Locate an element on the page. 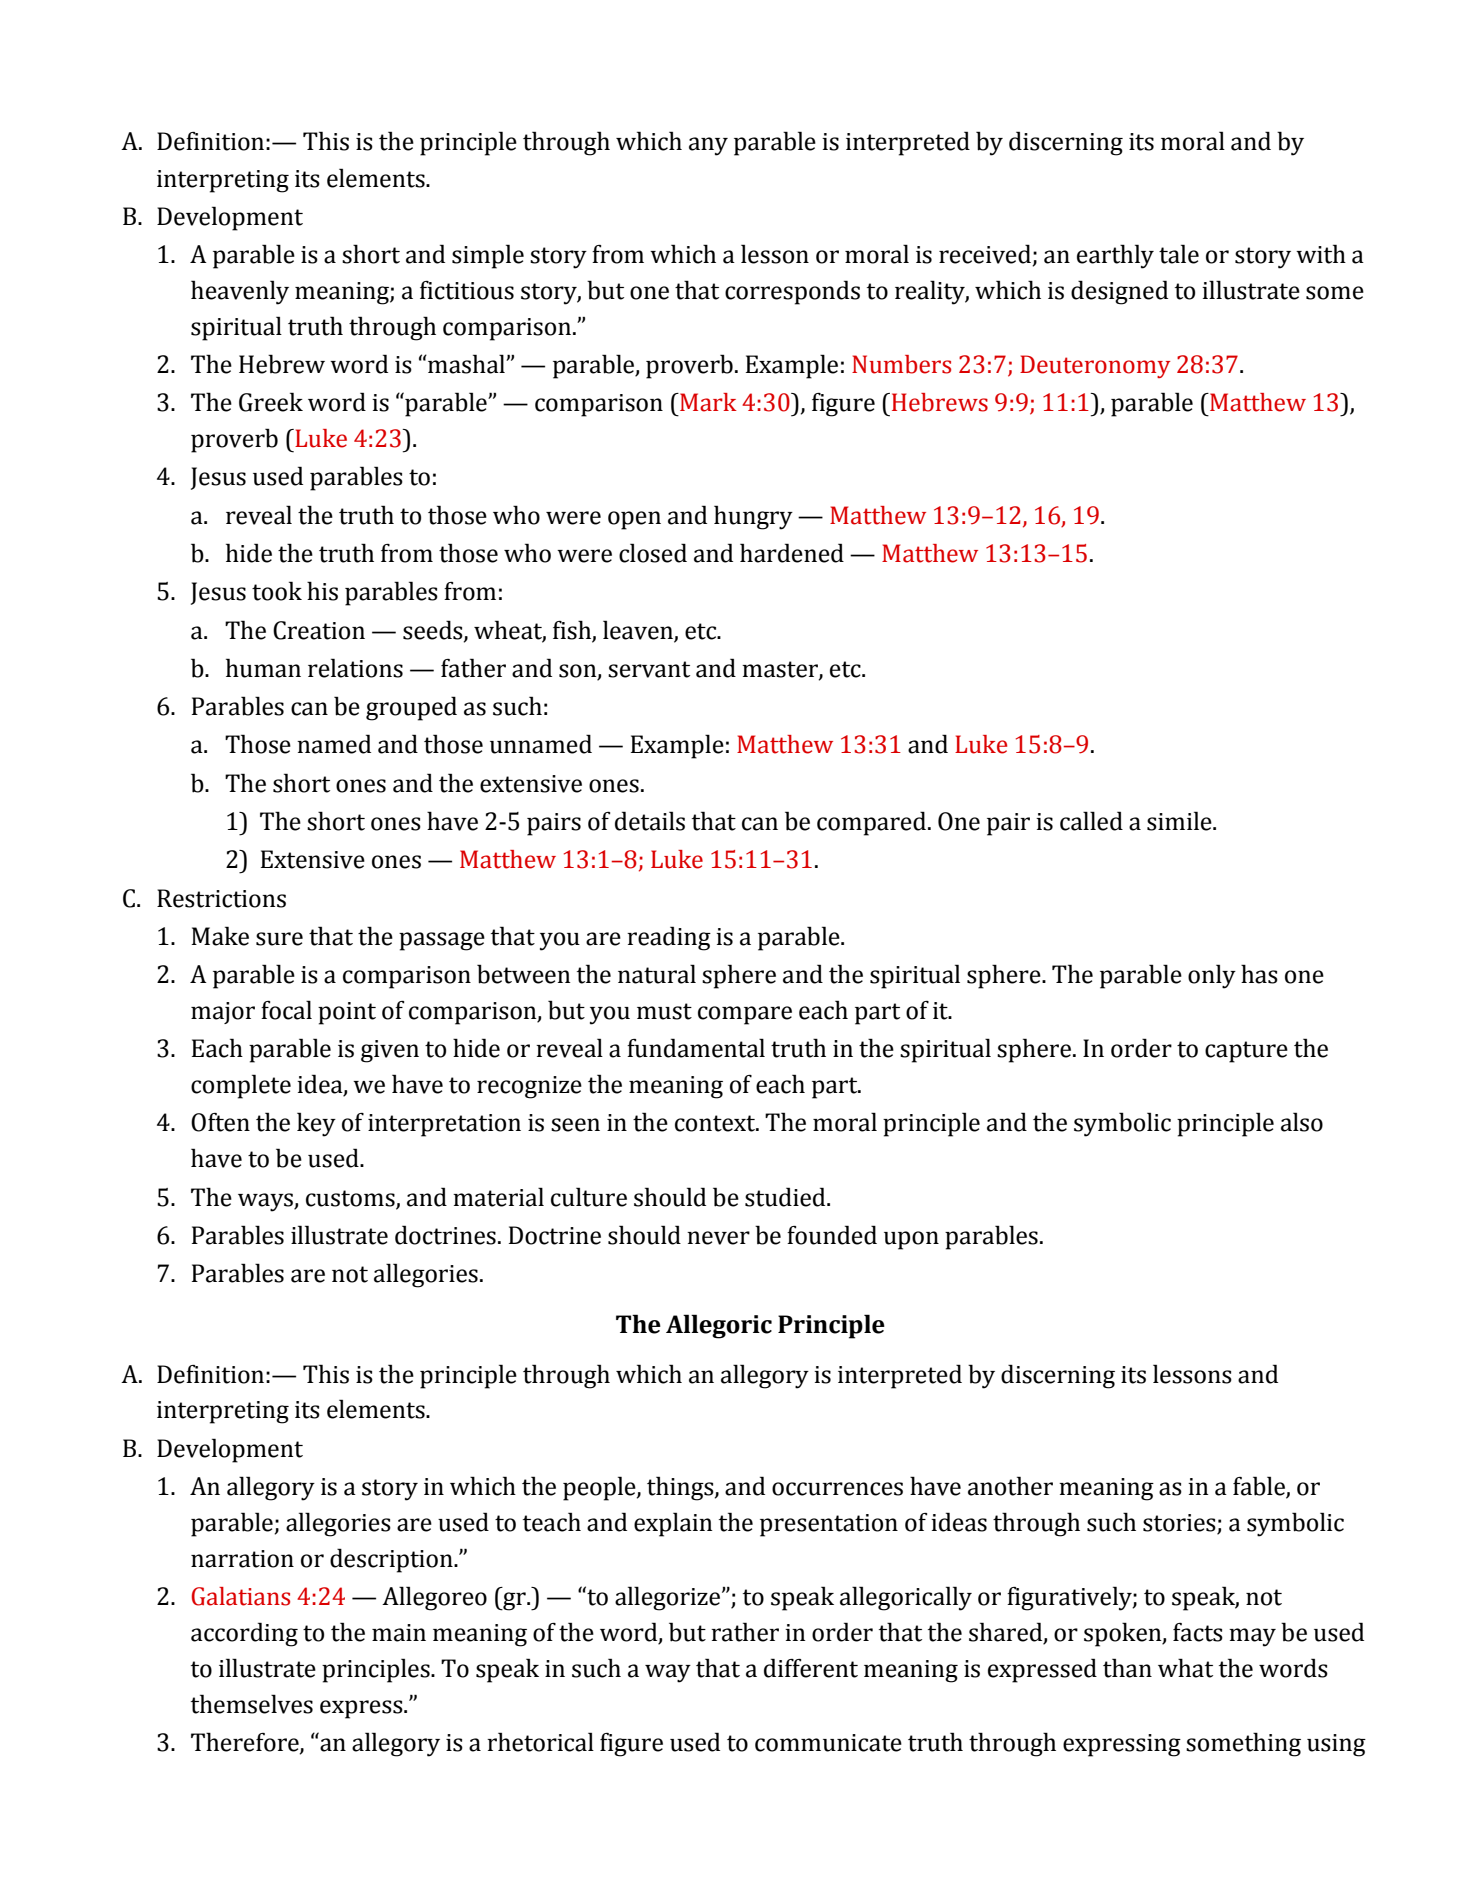  customs is located at coordinates (351, 1199).
